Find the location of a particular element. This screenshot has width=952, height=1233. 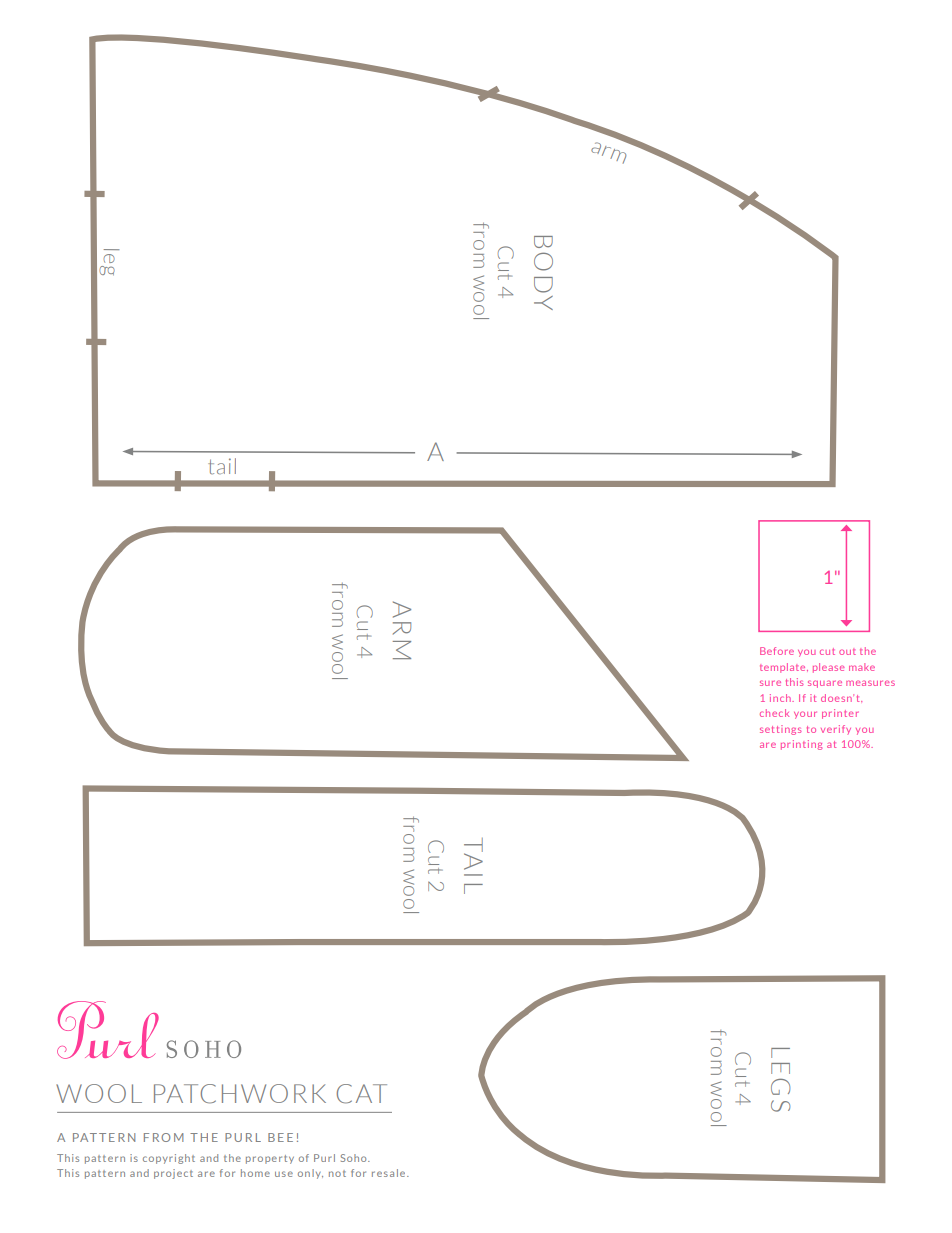

please is located at coordinates (828, 668).
